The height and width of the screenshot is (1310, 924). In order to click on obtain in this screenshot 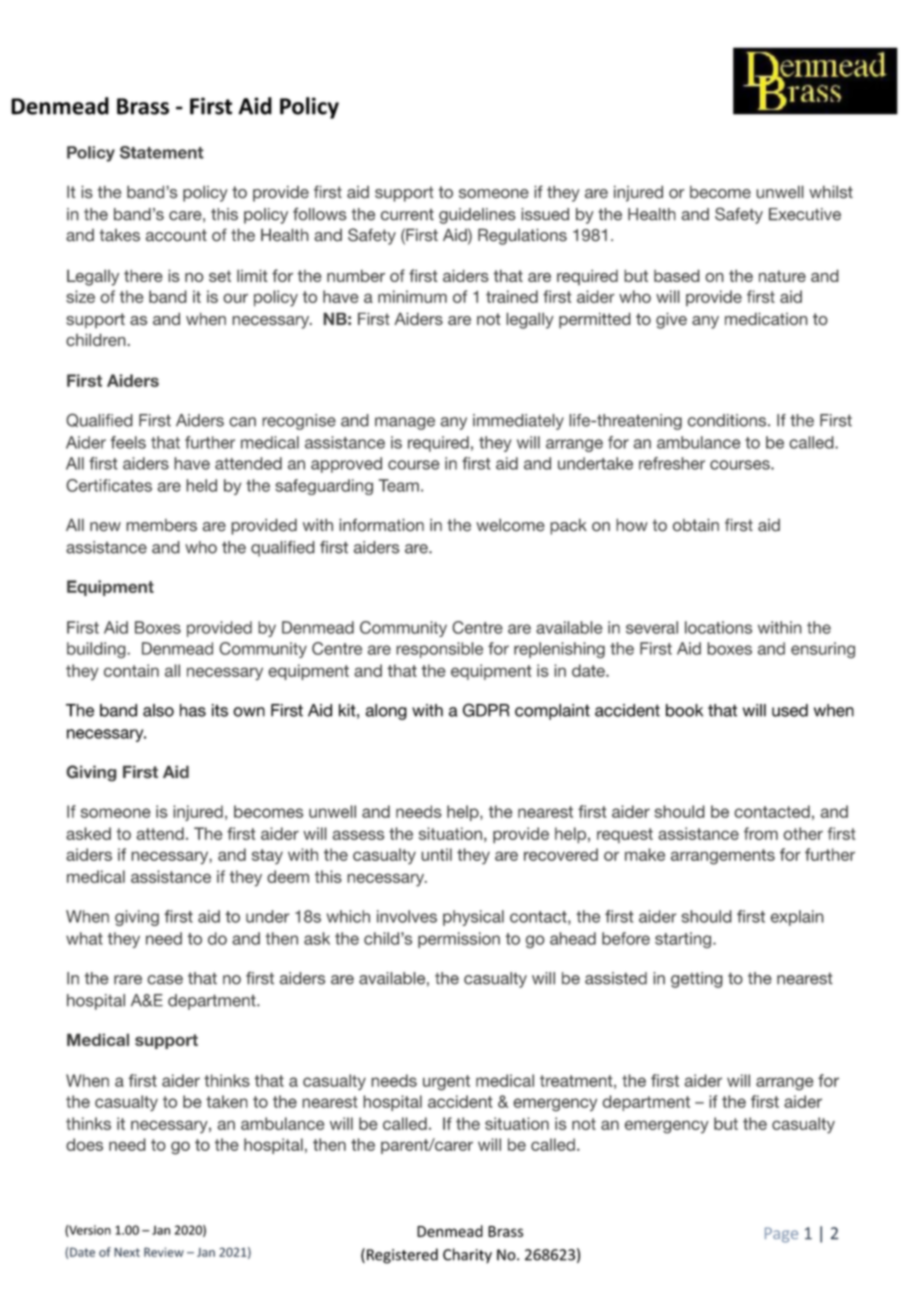, I will do `click(696, 525)`.
